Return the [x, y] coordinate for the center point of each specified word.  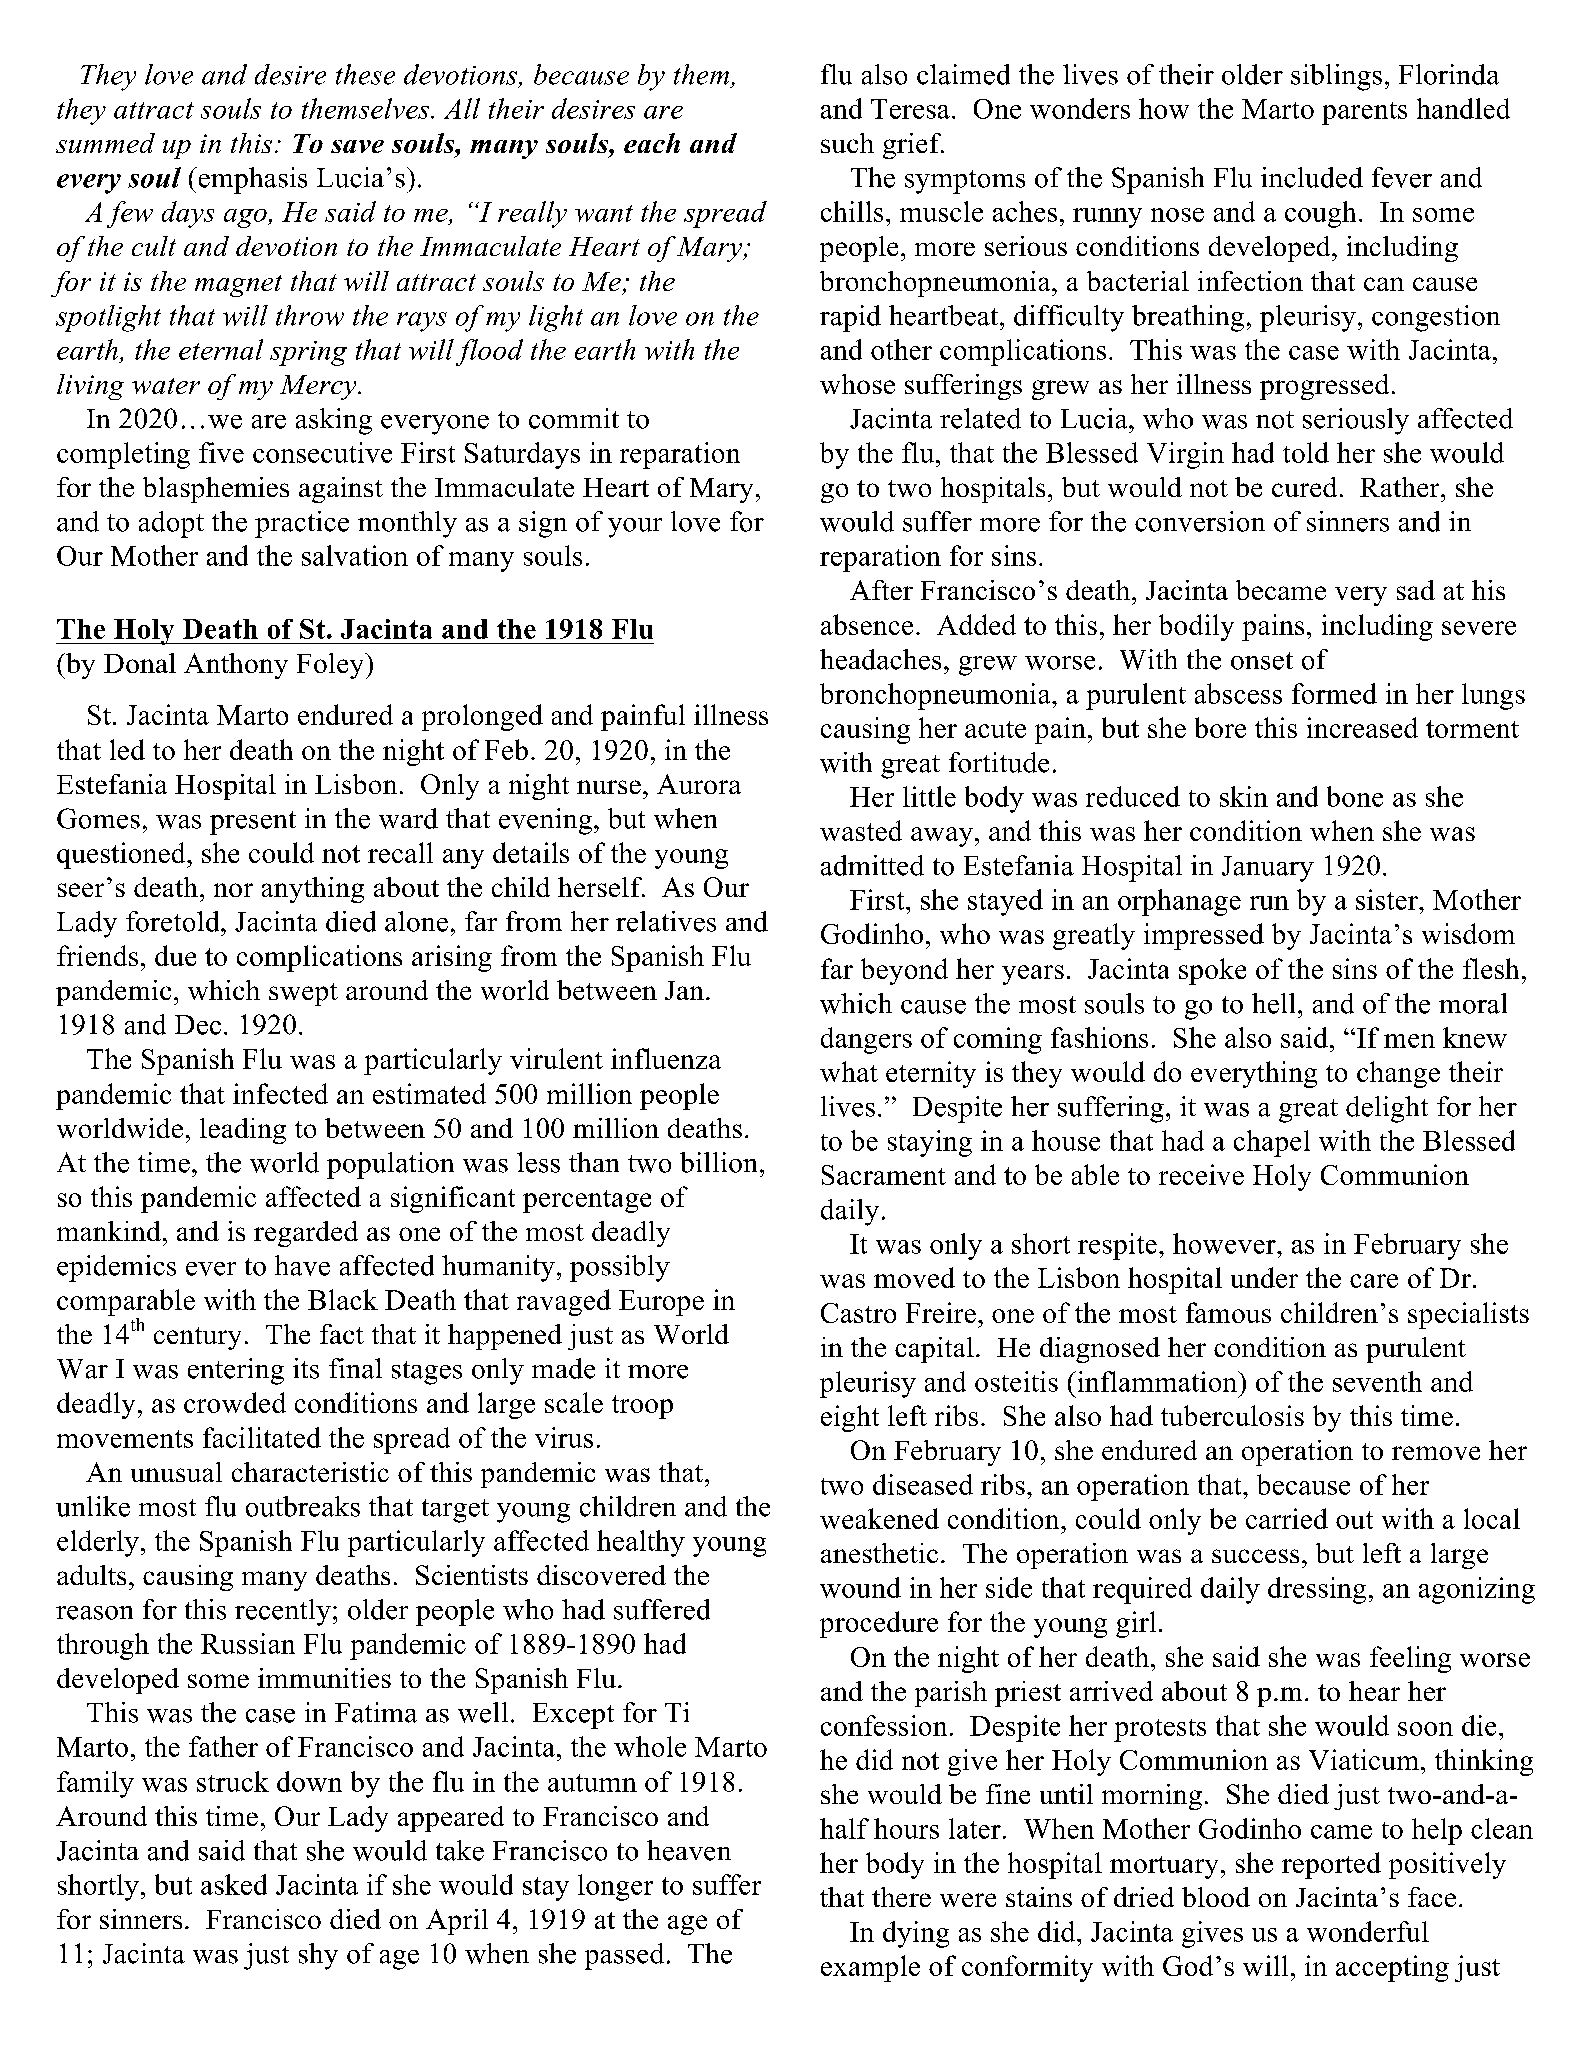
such [847, 143]
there [901, 1897]
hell [1273, 1003]
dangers [866, 1040]
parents [1364, 113]
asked [234, 1884]
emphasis [251, 180]
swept [303, 994]
